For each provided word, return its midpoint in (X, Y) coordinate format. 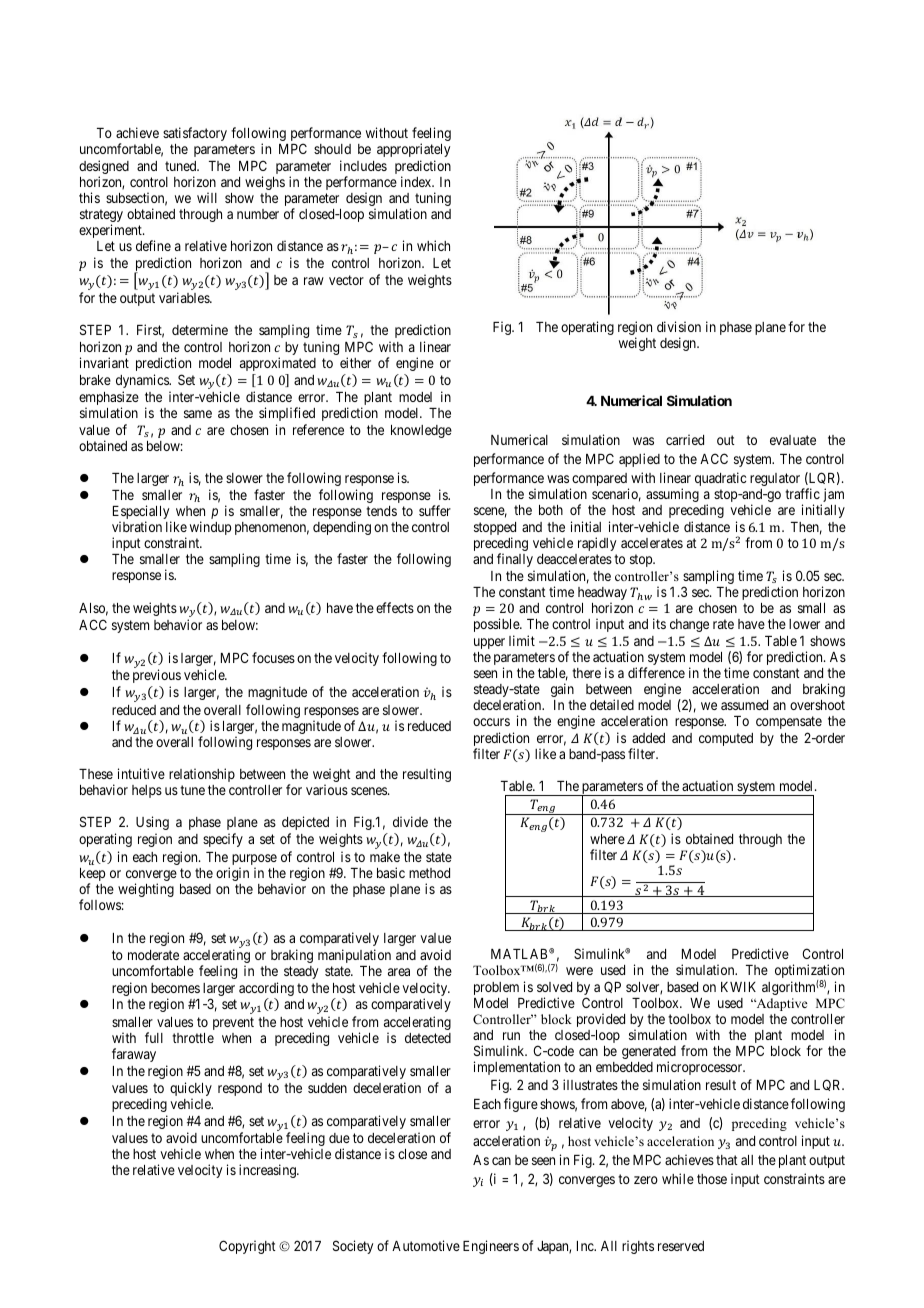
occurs (491, 722)
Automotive (426, 1245)
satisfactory (195, 134)
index (417, 181)
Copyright (247, 1247)
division (679, 326)
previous (157, 676)
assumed (744, 705)
